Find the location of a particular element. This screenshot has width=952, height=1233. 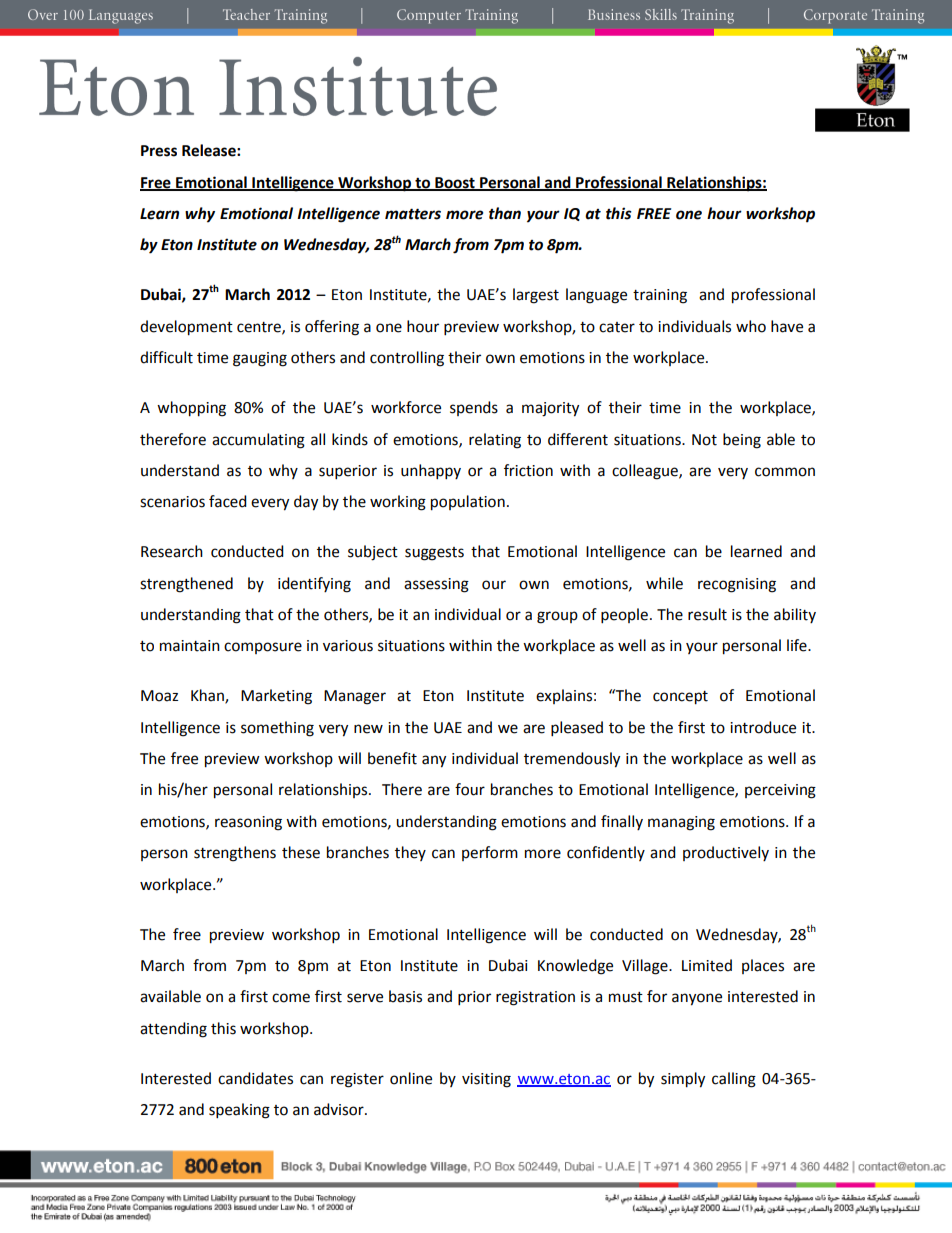

training is located at coordinates (660, 296).
